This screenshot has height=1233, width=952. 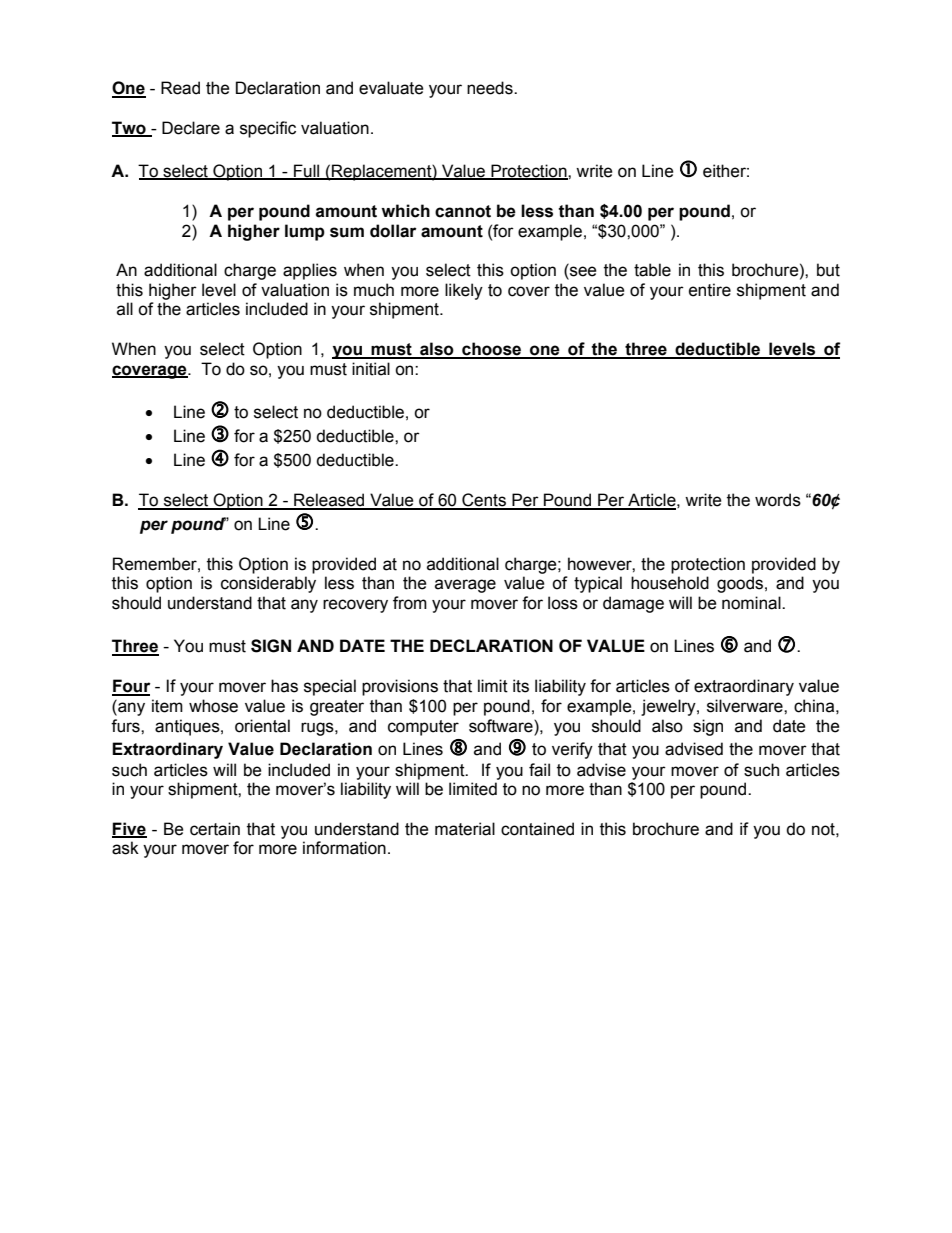 What do you see at coordinates (491, 88) in the screenshot?
I see `needs` at bounding box center [491, 88].
